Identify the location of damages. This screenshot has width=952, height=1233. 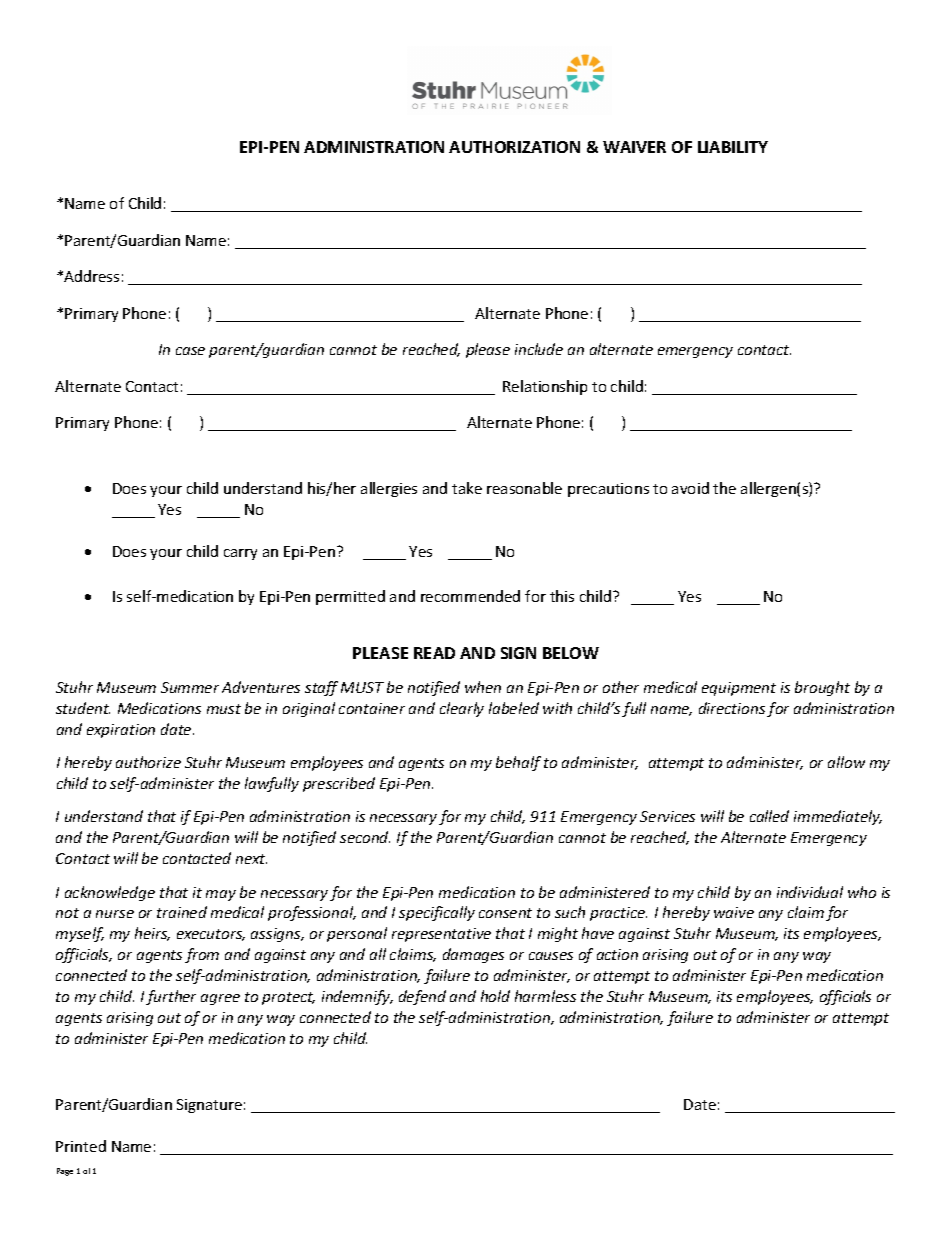
(473, 955).
